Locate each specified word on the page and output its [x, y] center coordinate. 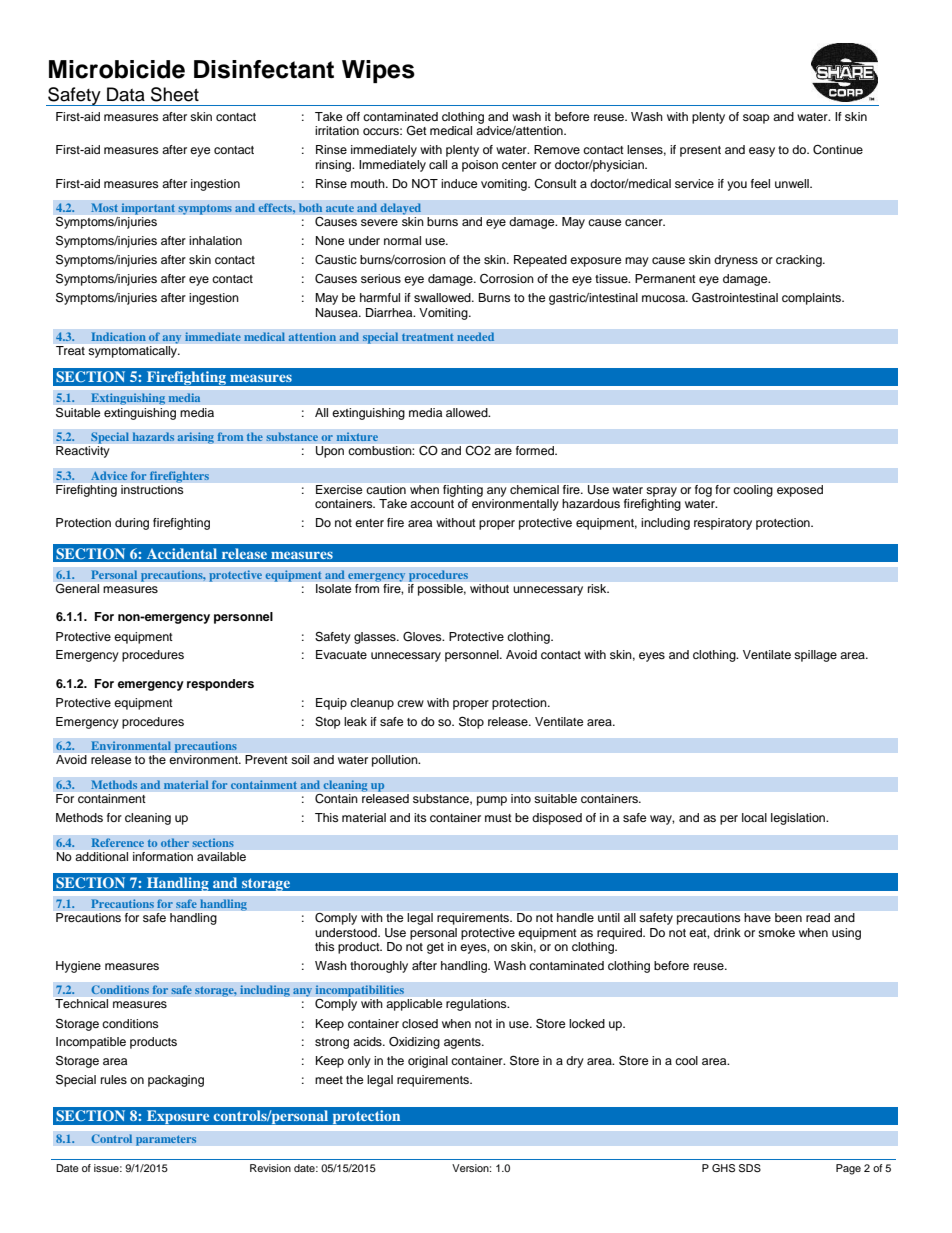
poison [480, 166]
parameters [166, 1140]
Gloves [423, 637]
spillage [815, 656]
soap [756, 119]
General [77, 588]
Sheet [175, 94]
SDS [750, 1168]
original [428, 1062]
